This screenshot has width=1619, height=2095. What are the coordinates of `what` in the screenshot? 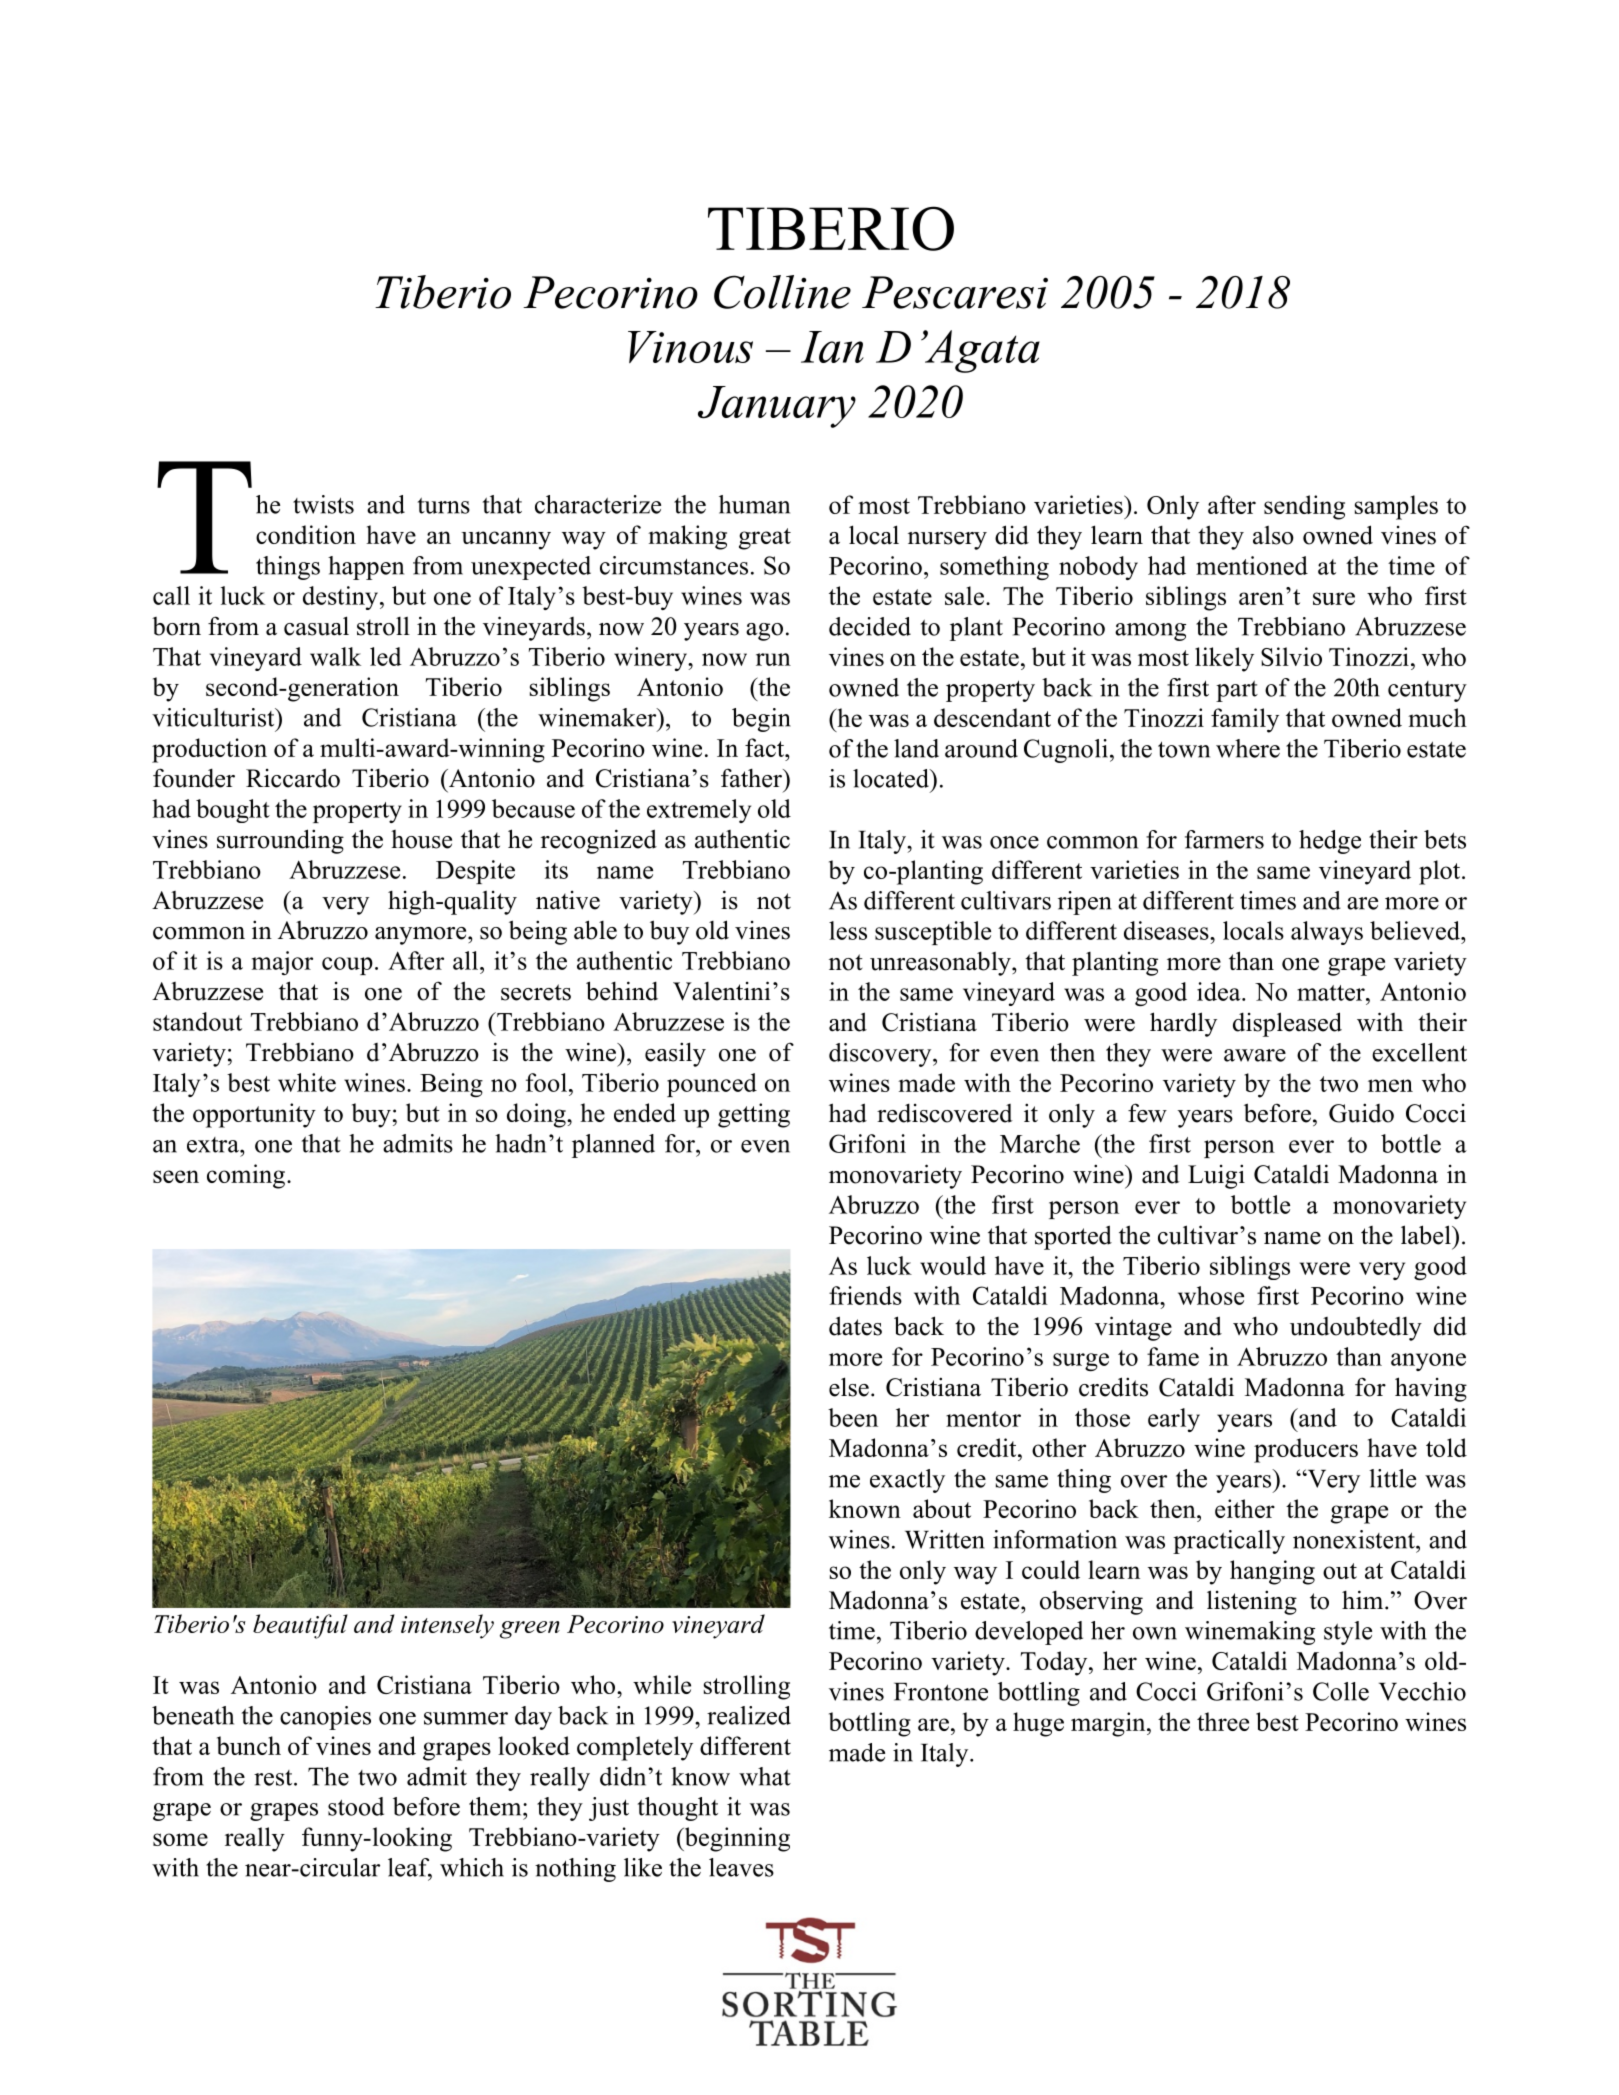 It's located at (765, 1776).
